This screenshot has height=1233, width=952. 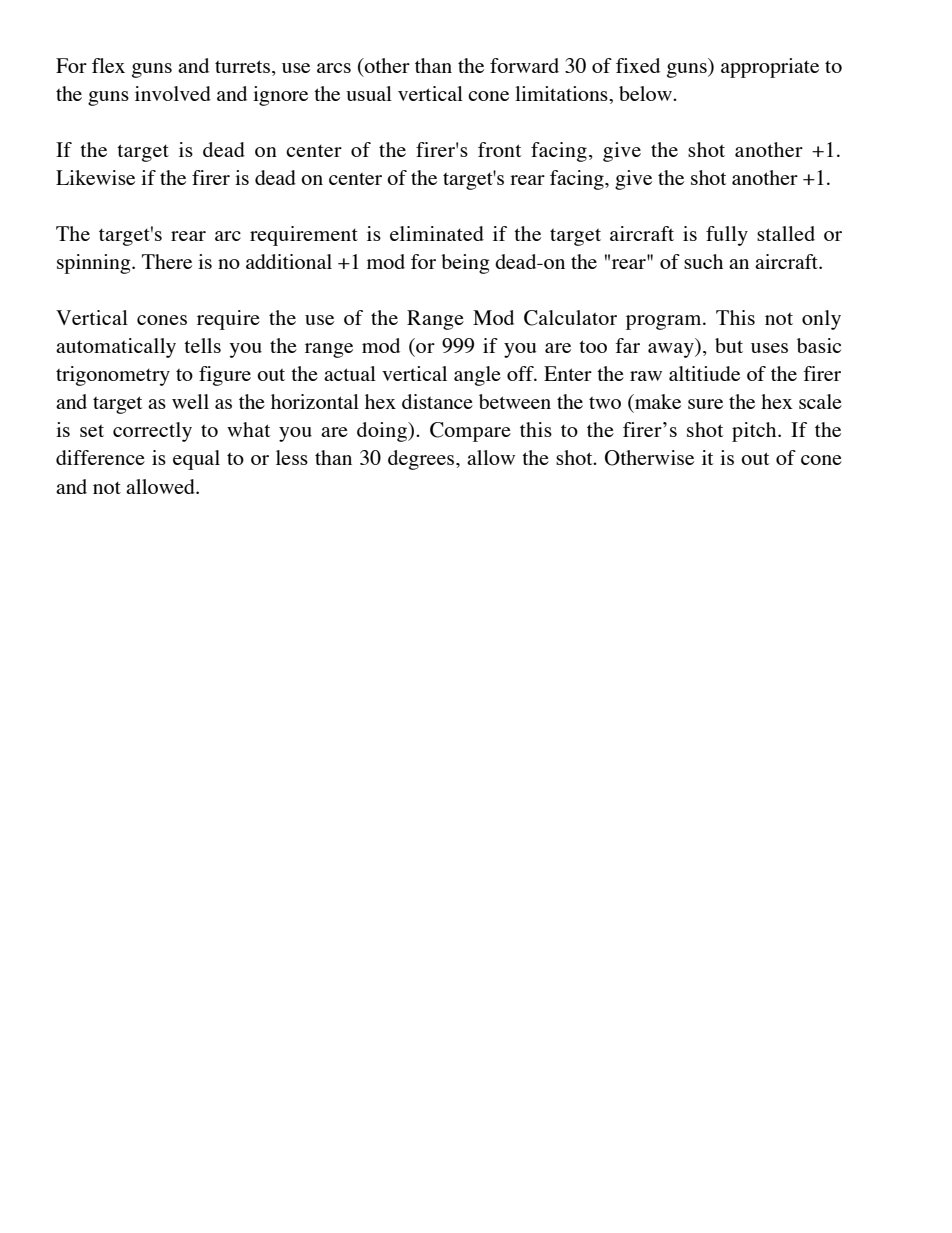 What do you see at coordinates (524, 65) in the screenshot?
I see `forward` at bounding box center [524, 65].
